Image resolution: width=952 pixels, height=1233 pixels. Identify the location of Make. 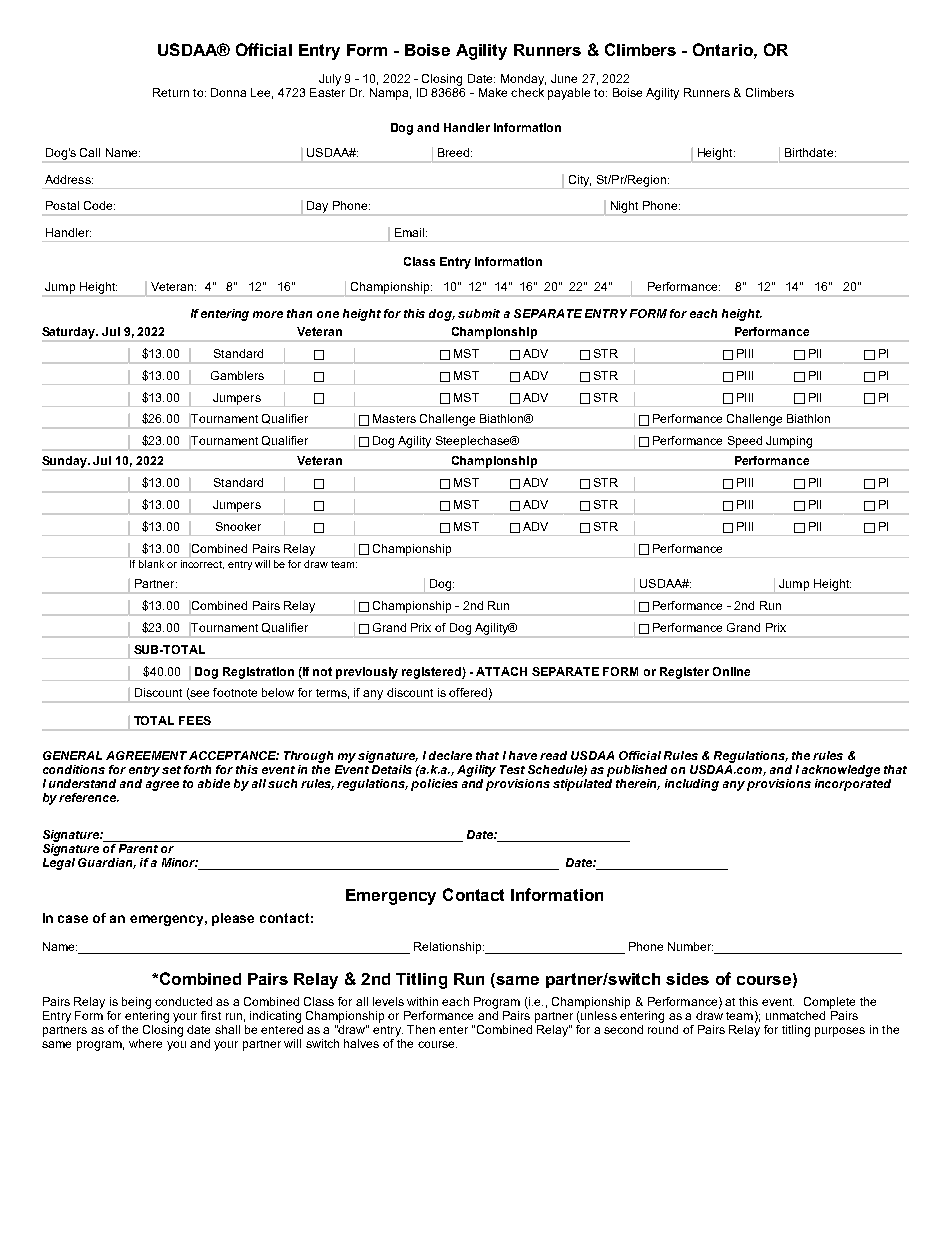
(493, 92).
